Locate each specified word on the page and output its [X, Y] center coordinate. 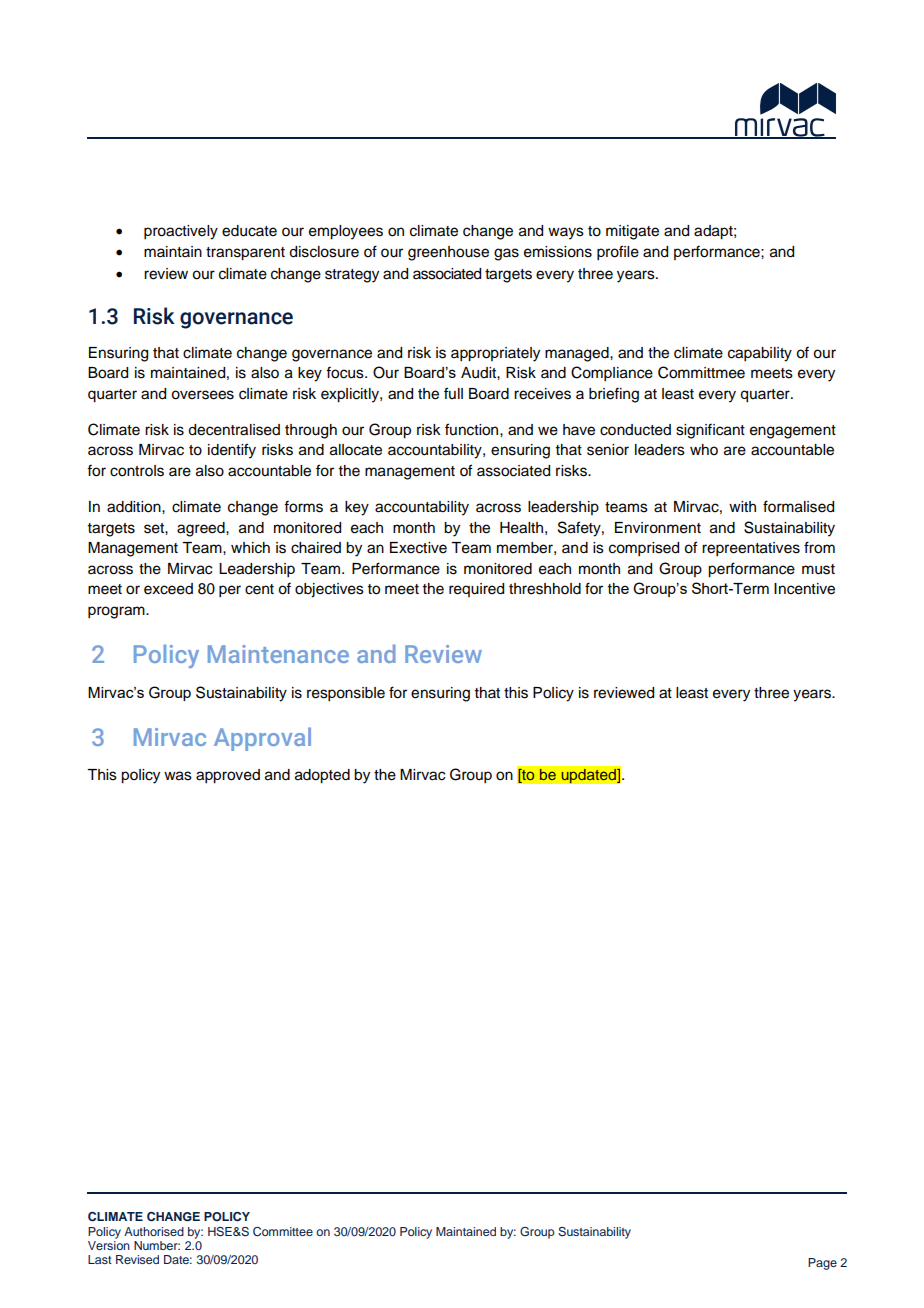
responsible [346, 694]
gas [506, 254]
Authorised [154, 1231]
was [178, 776]
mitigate [632, 232]
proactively [181, 232]
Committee [283, 1232]
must [818, 569]
